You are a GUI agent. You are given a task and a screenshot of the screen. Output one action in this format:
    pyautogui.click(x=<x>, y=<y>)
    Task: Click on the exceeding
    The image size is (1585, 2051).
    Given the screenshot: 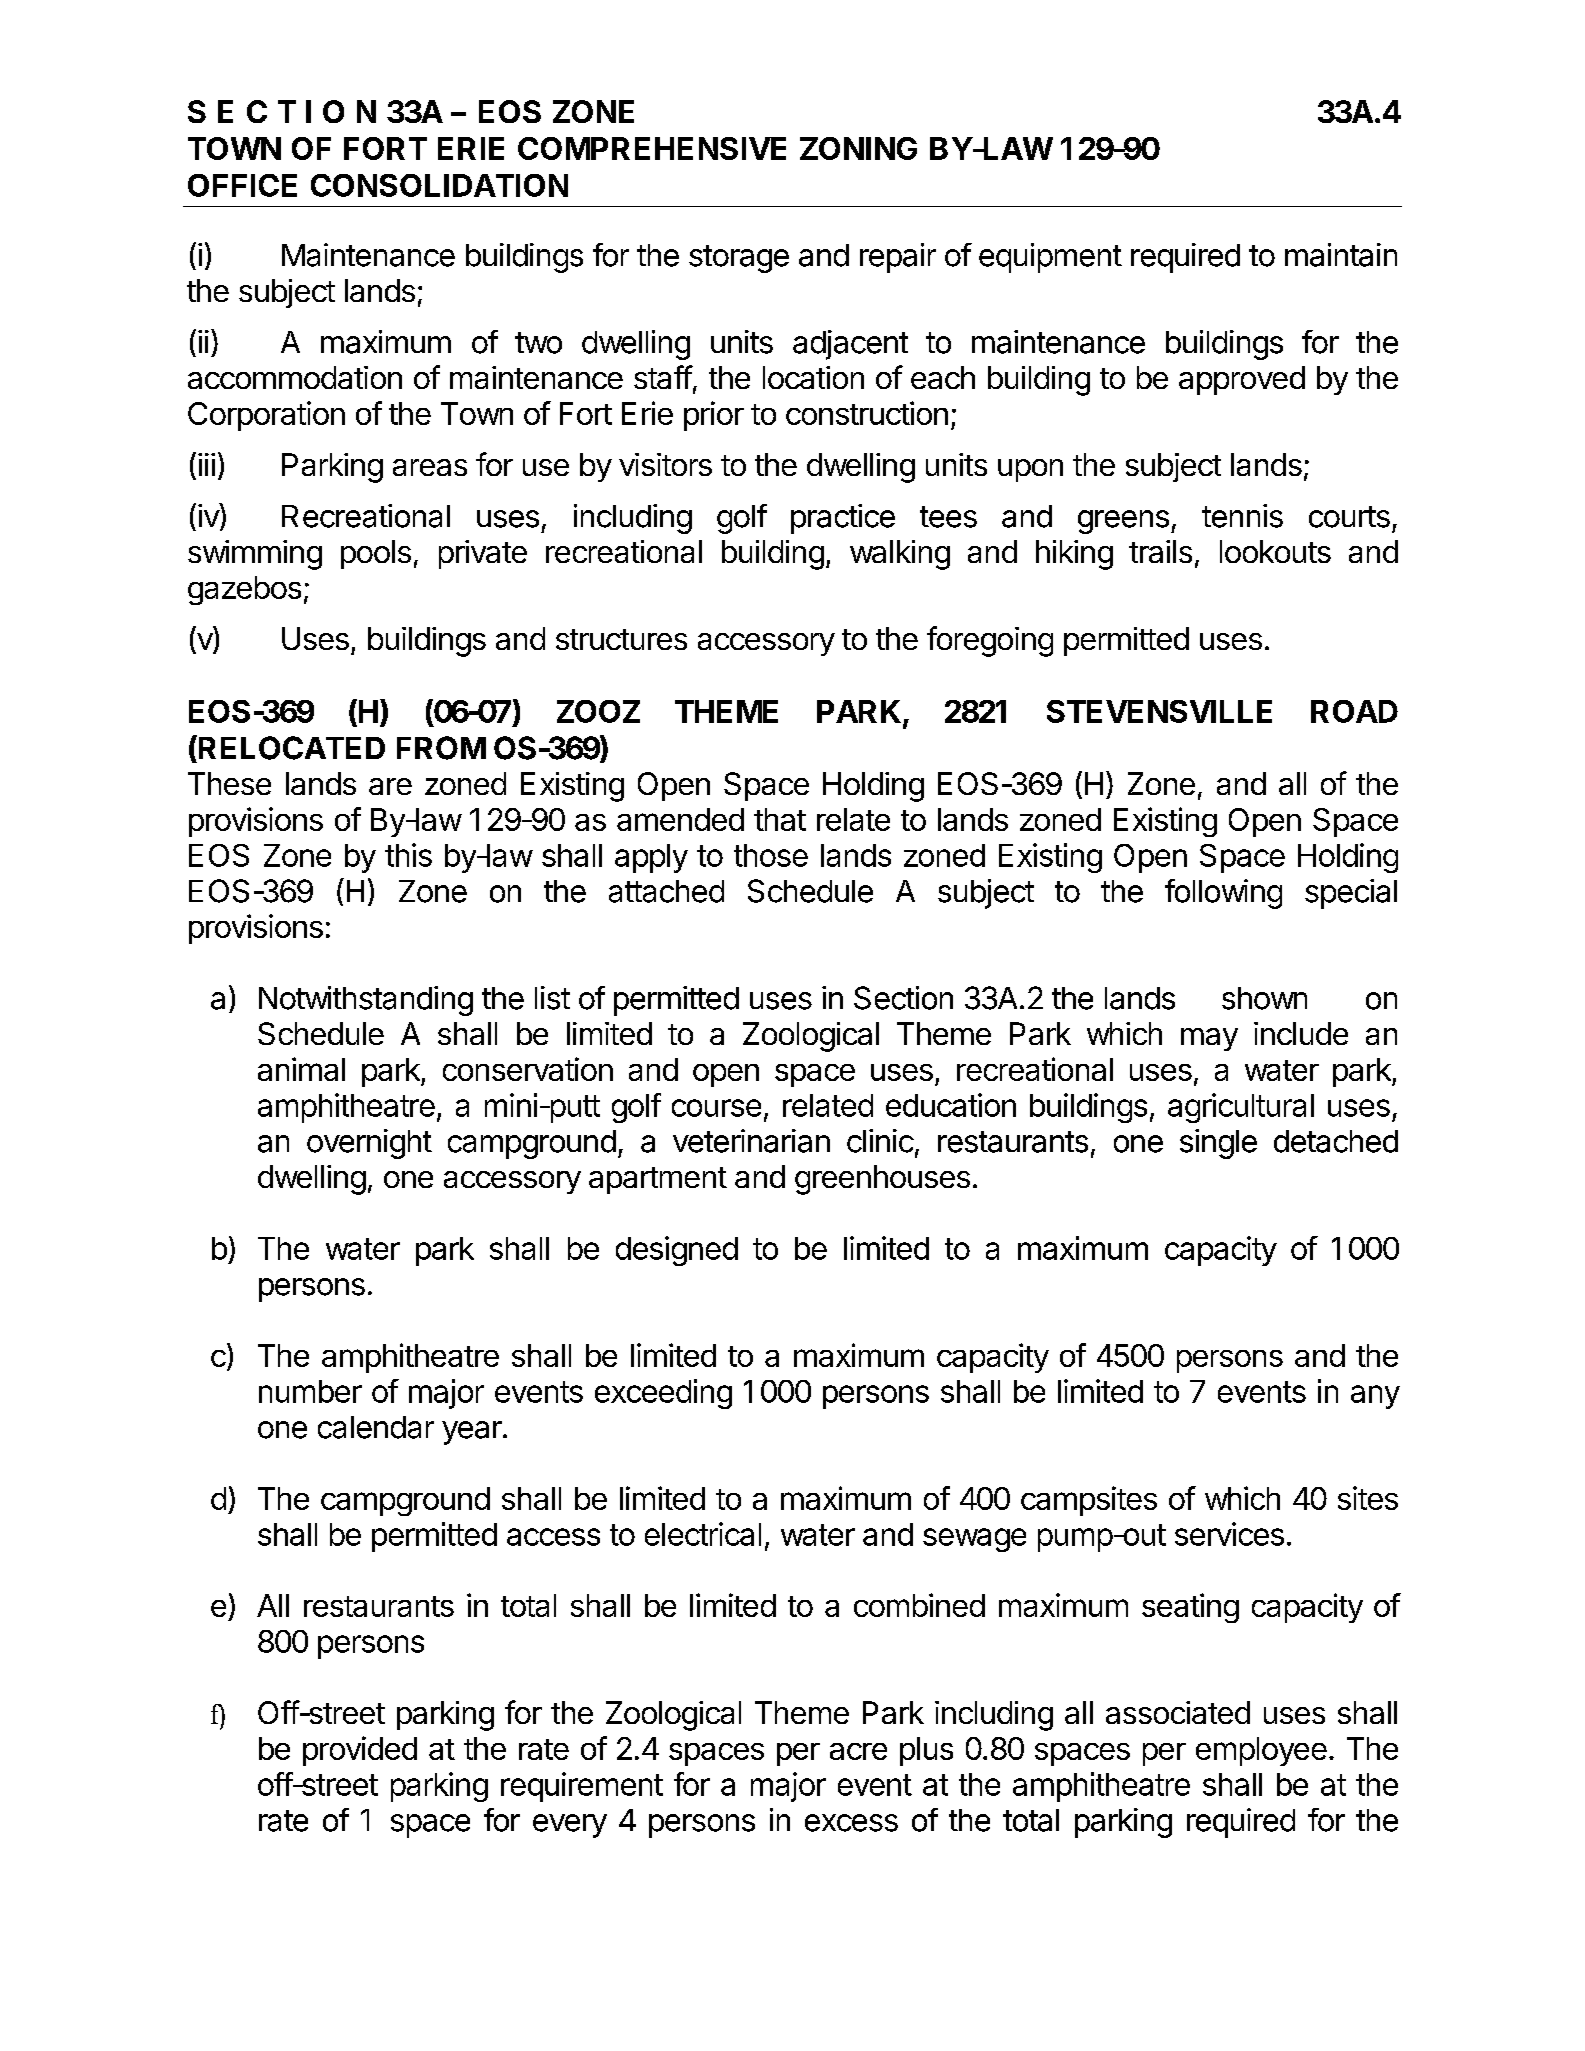 What is the action you would take?
    pyautogui.click(x=663, y=1394)
